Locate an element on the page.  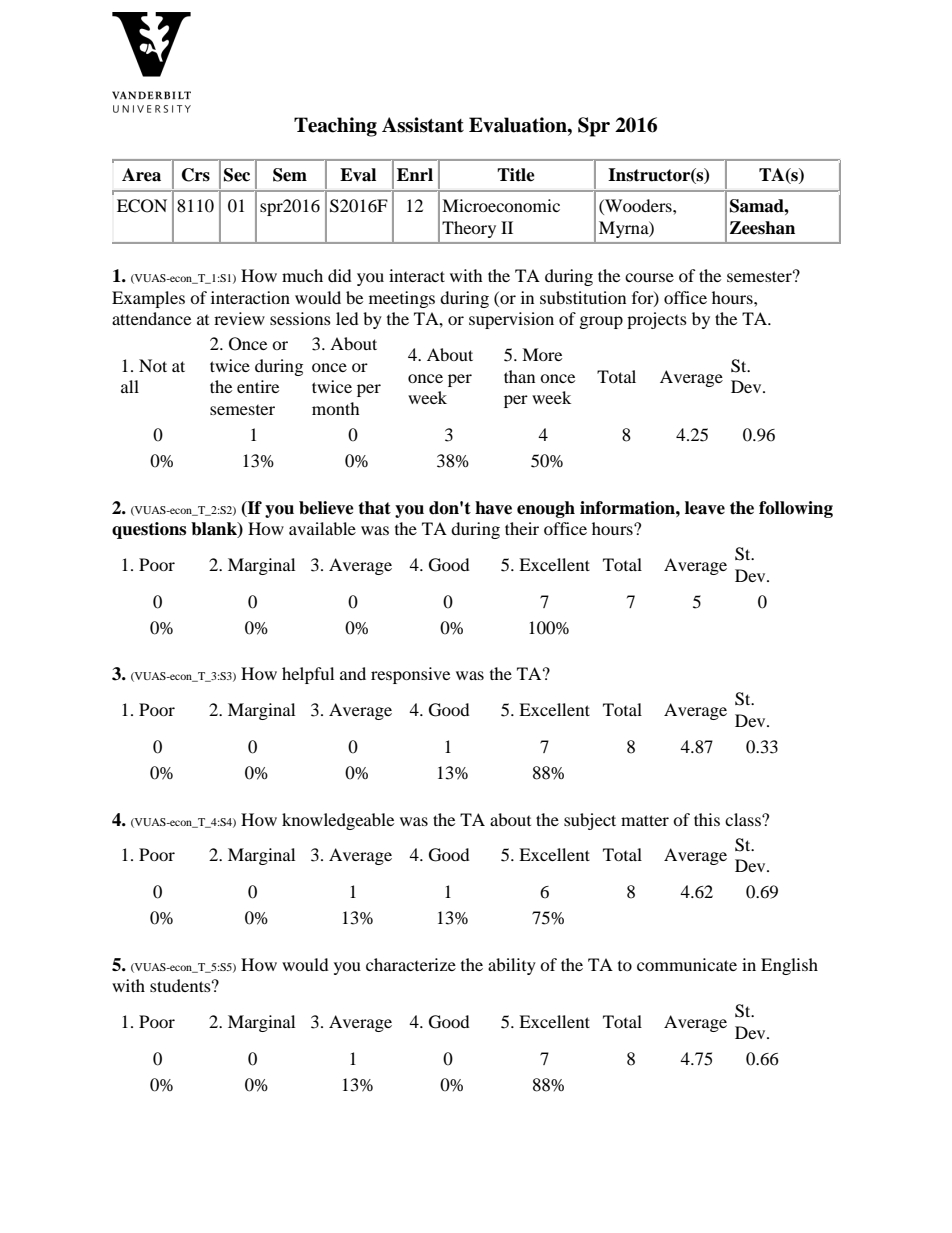
Crs is located at coordinates (196, 175).
